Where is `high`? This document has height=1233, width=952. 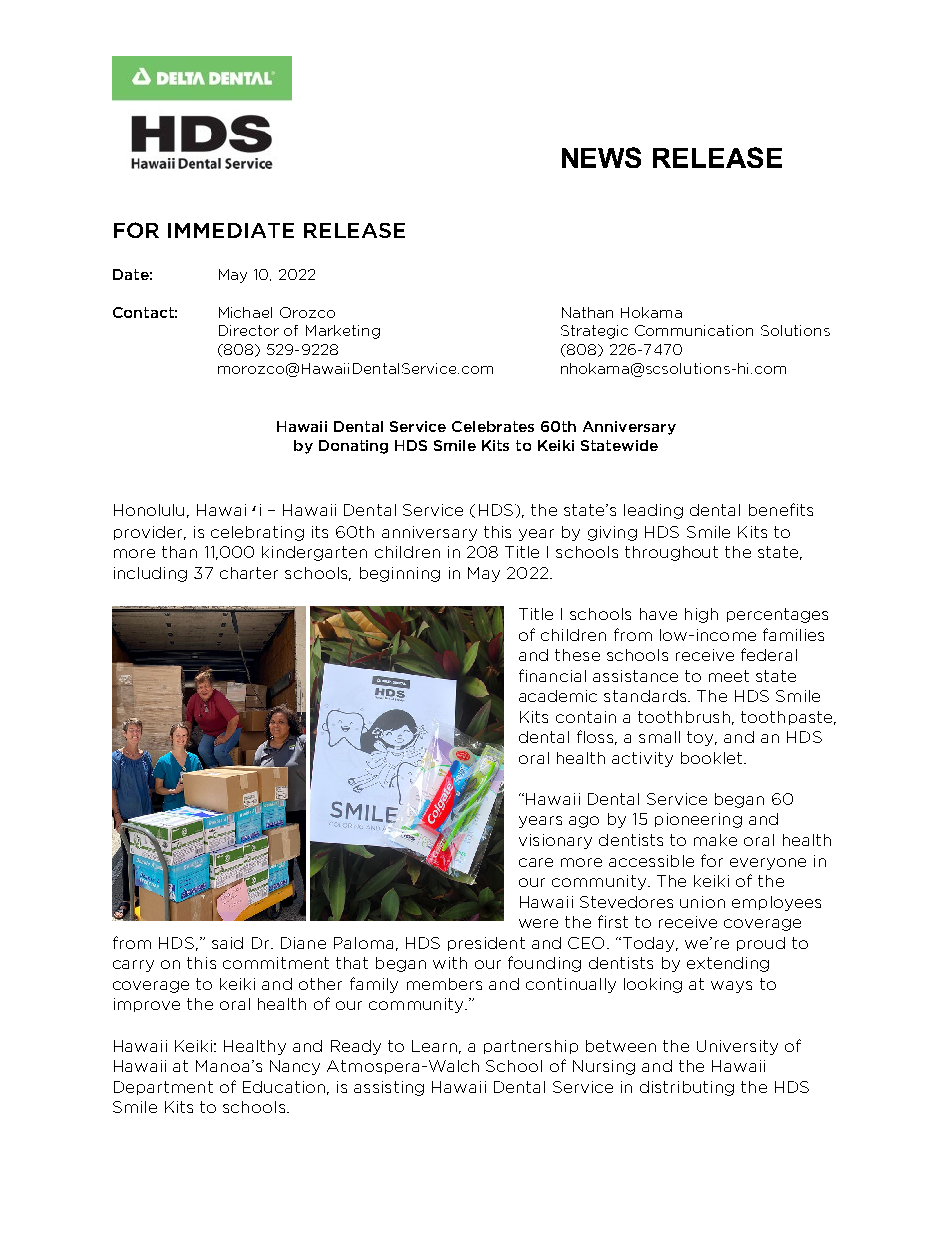 high is located at coordinates (701, 615).
